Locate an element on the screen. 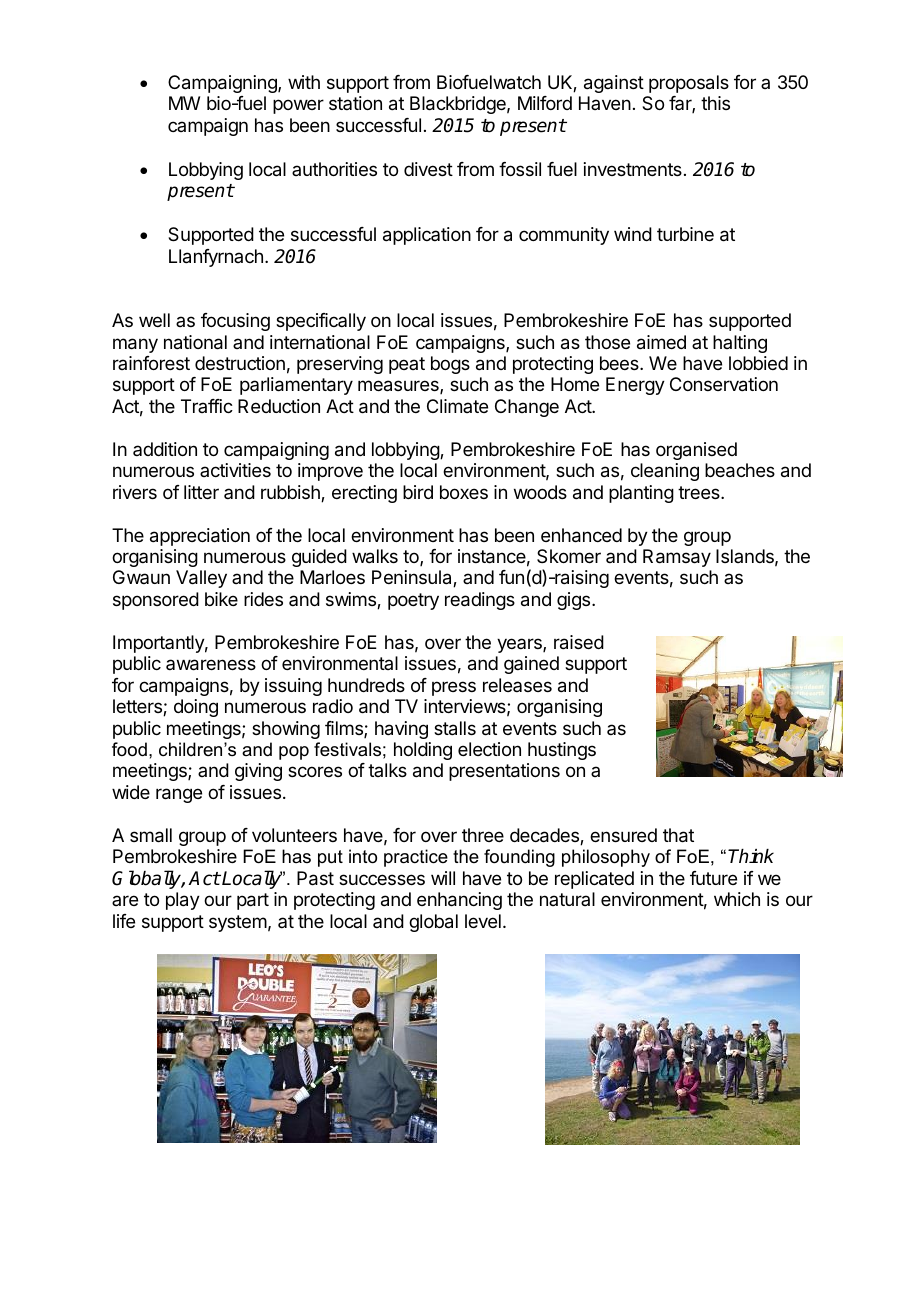  station is located at coordinates (355, 103).
